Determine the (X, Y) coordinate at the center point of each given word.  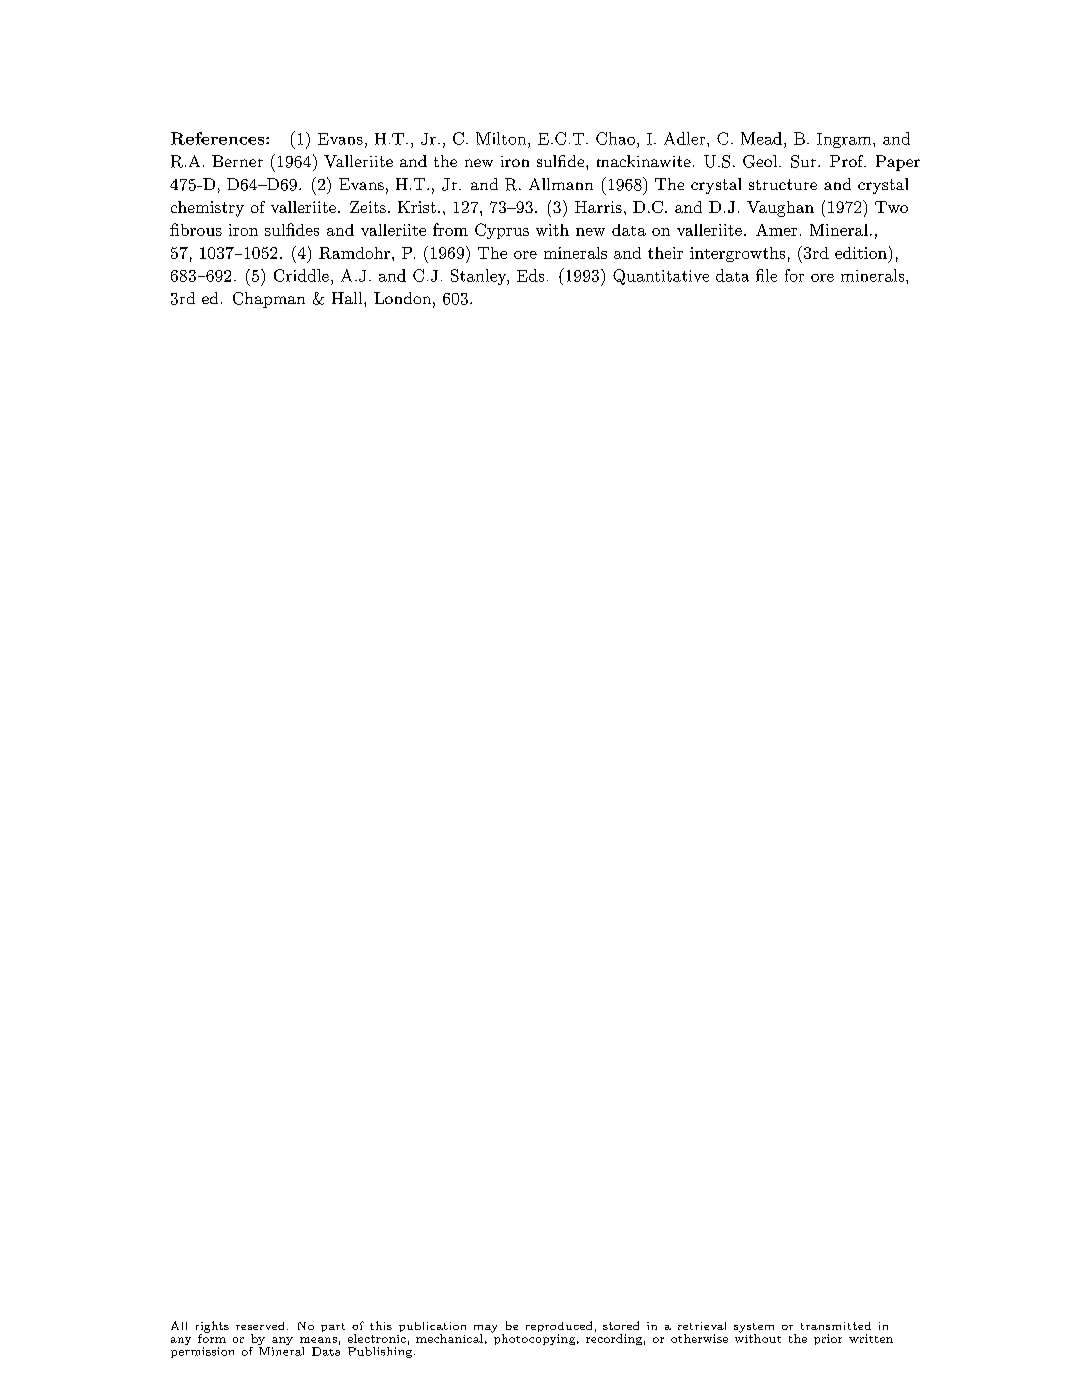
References (219, 138)
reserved (260, 1326)
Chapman (269, 300)
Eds (530, 275)
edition (861, 253)
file (766, 275)
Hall (348, 298)
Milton (502, 138)
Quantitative (661, 277)
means (318, 1340)
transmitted (836, 1326)
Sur (805, 161)
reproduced (559, 1328)
